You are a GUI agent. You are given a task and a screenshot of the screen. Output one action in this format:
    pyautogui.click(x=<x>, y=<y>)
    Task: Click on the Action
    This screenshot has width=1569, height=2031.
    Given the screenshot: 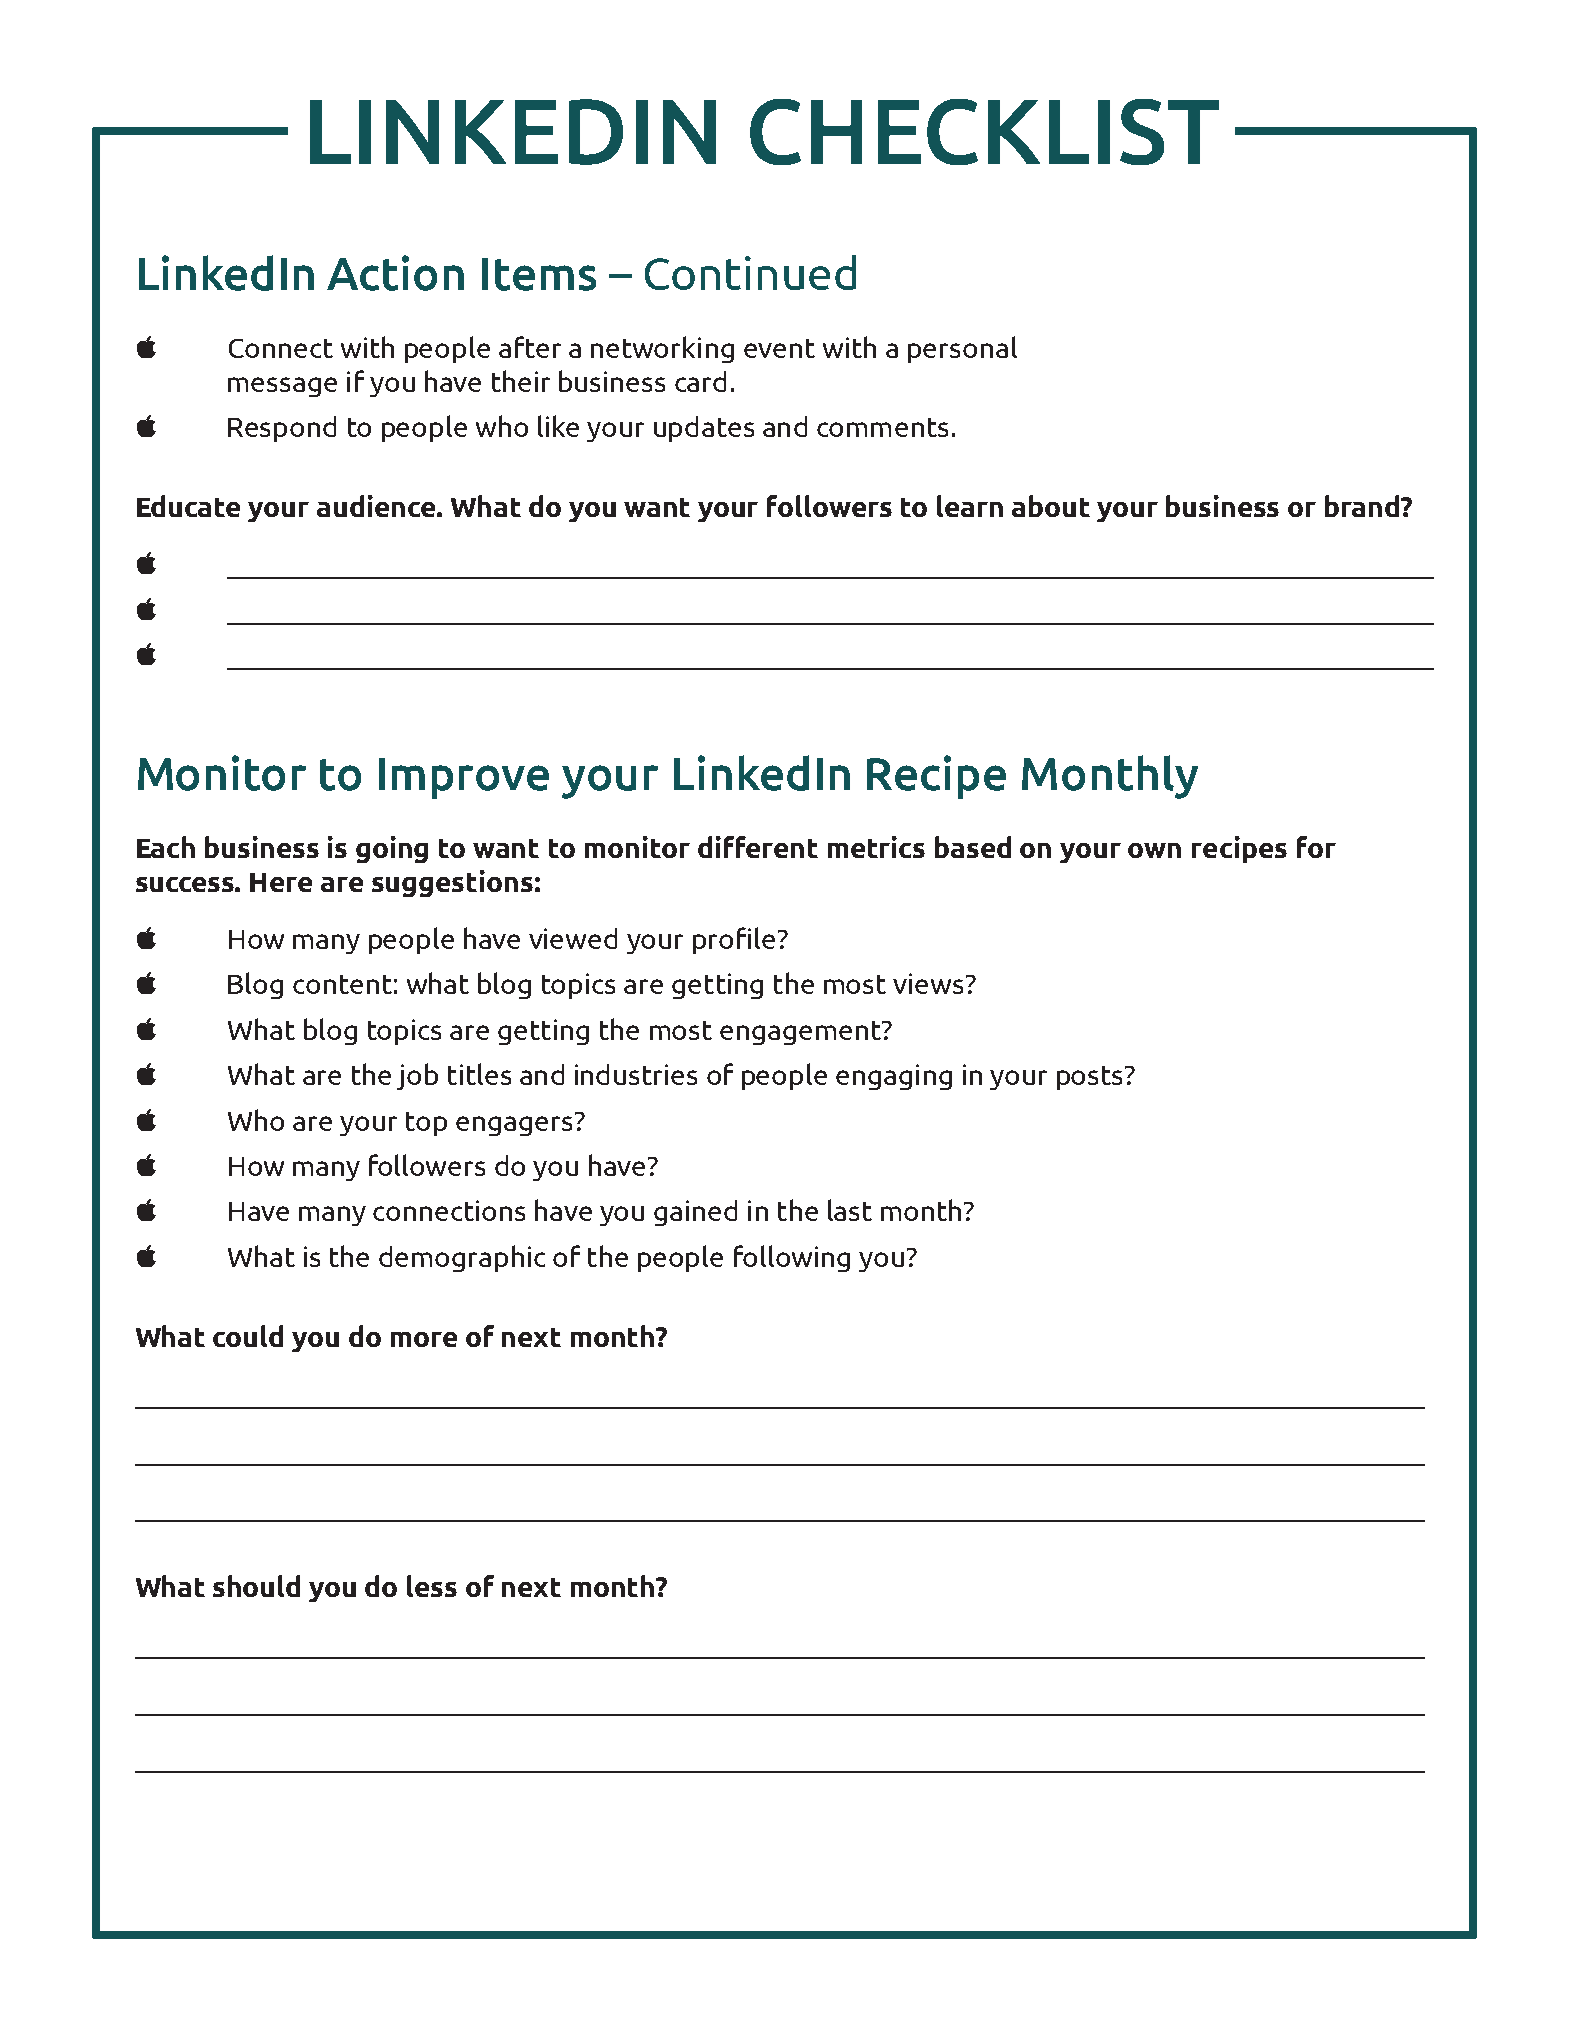 What is the action you would take?
    pyautogui.click(x=395, y=273)
